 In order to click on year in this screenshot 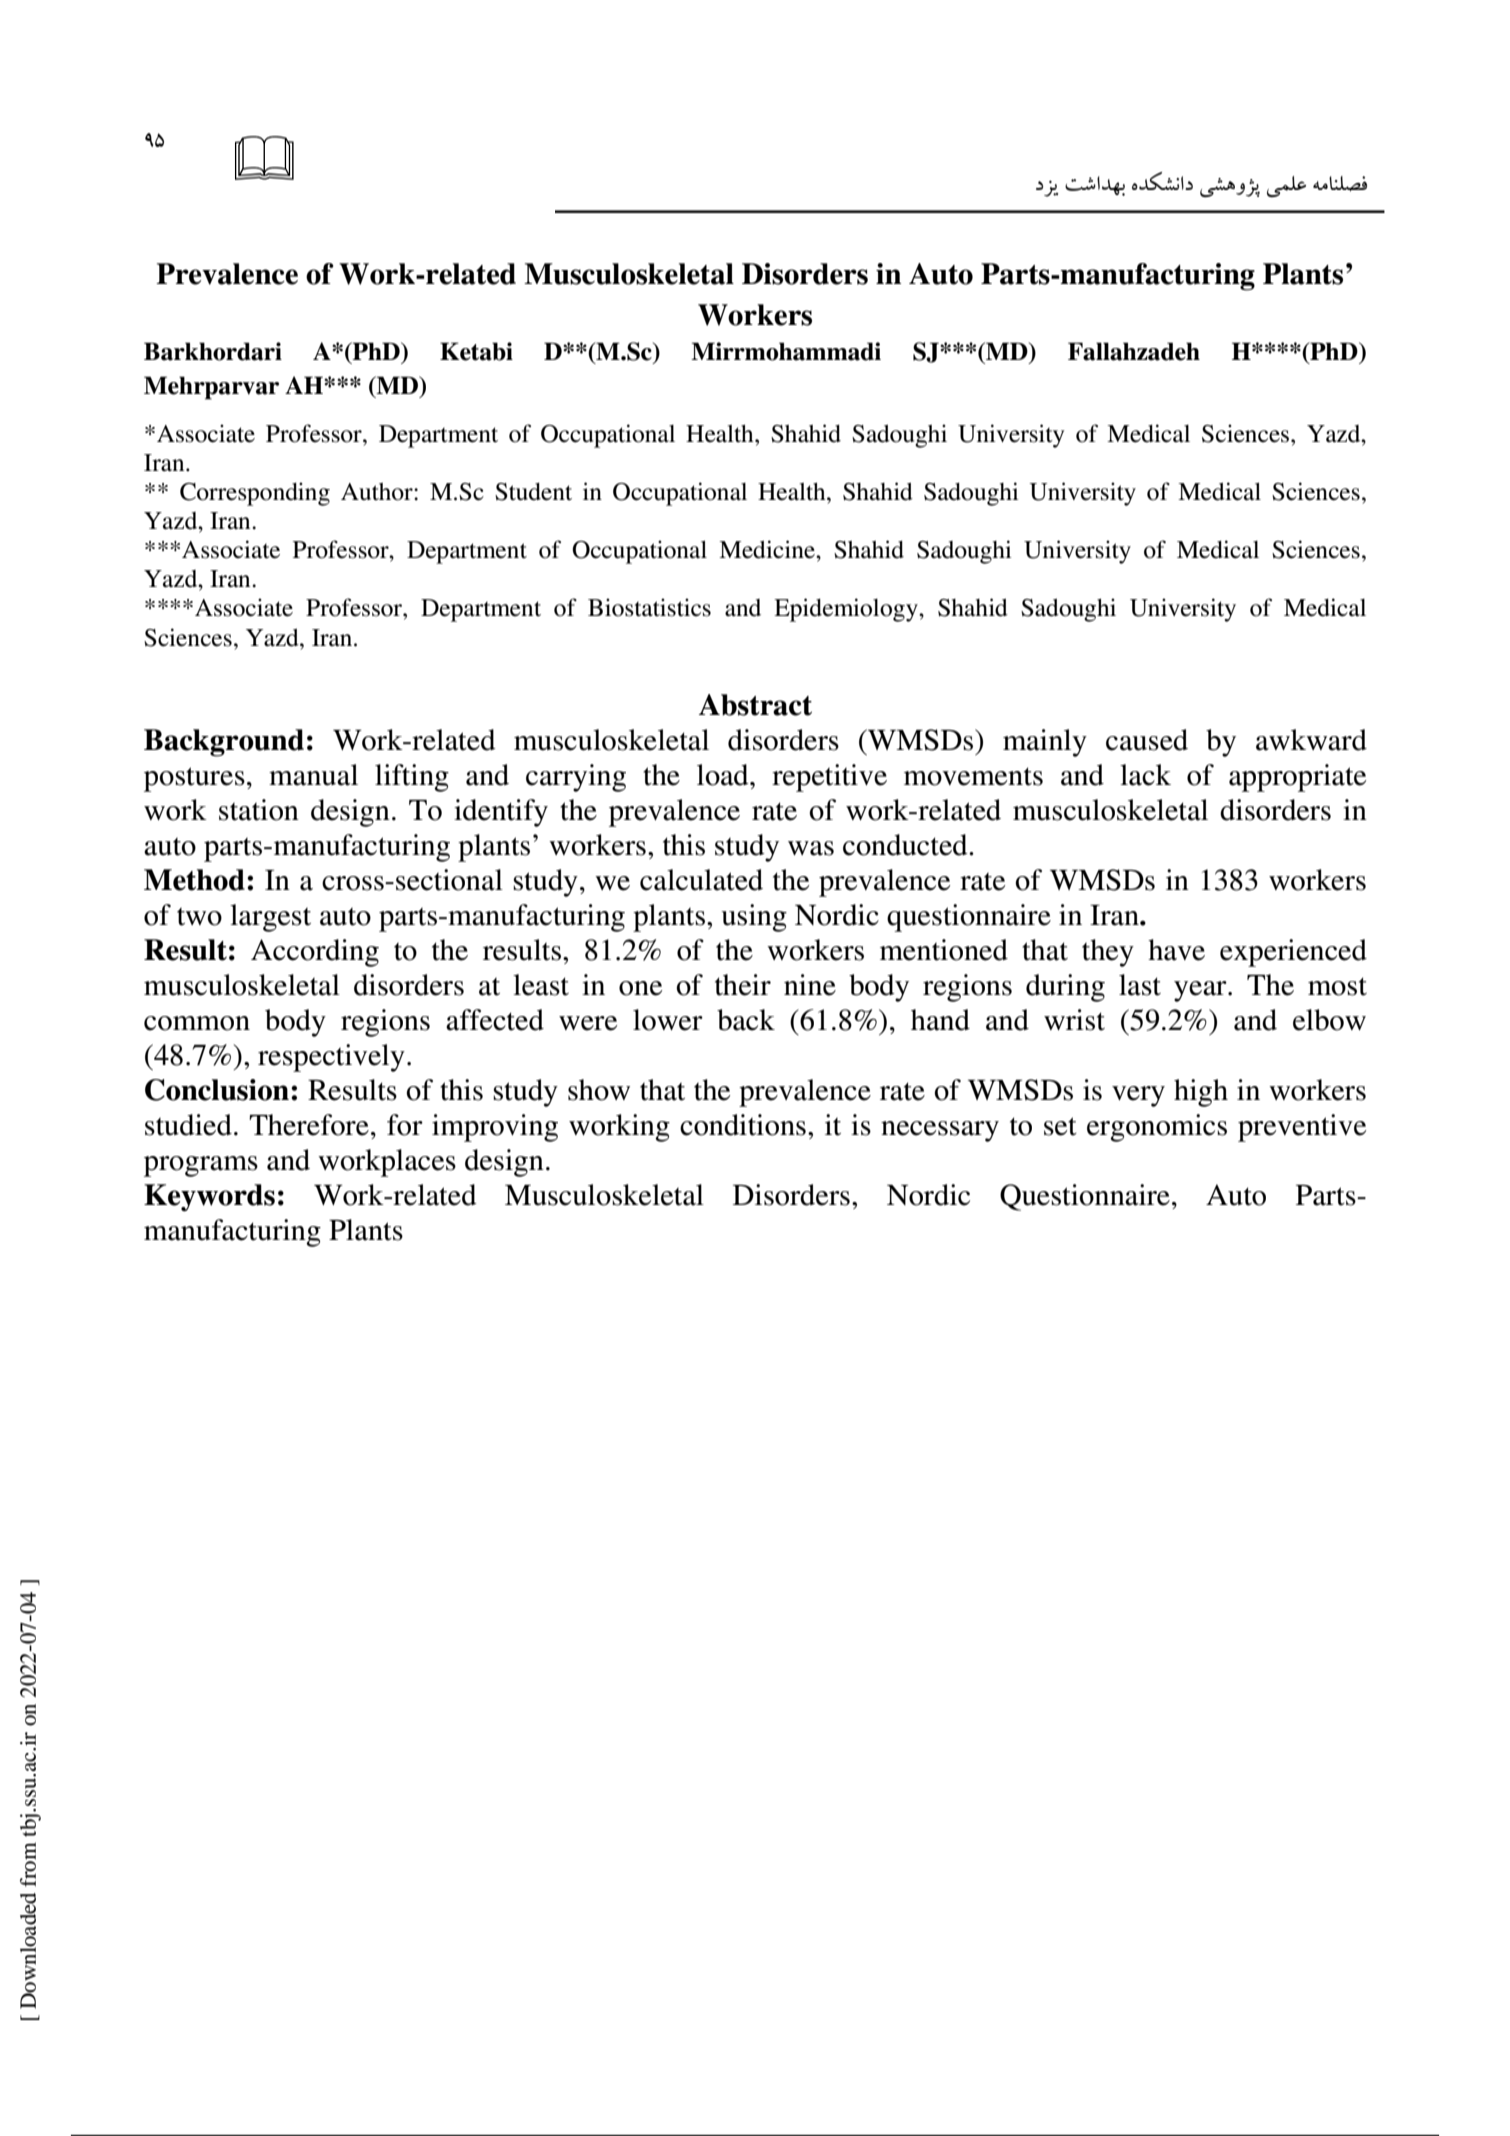, I will do `click(1201, 991)`.
